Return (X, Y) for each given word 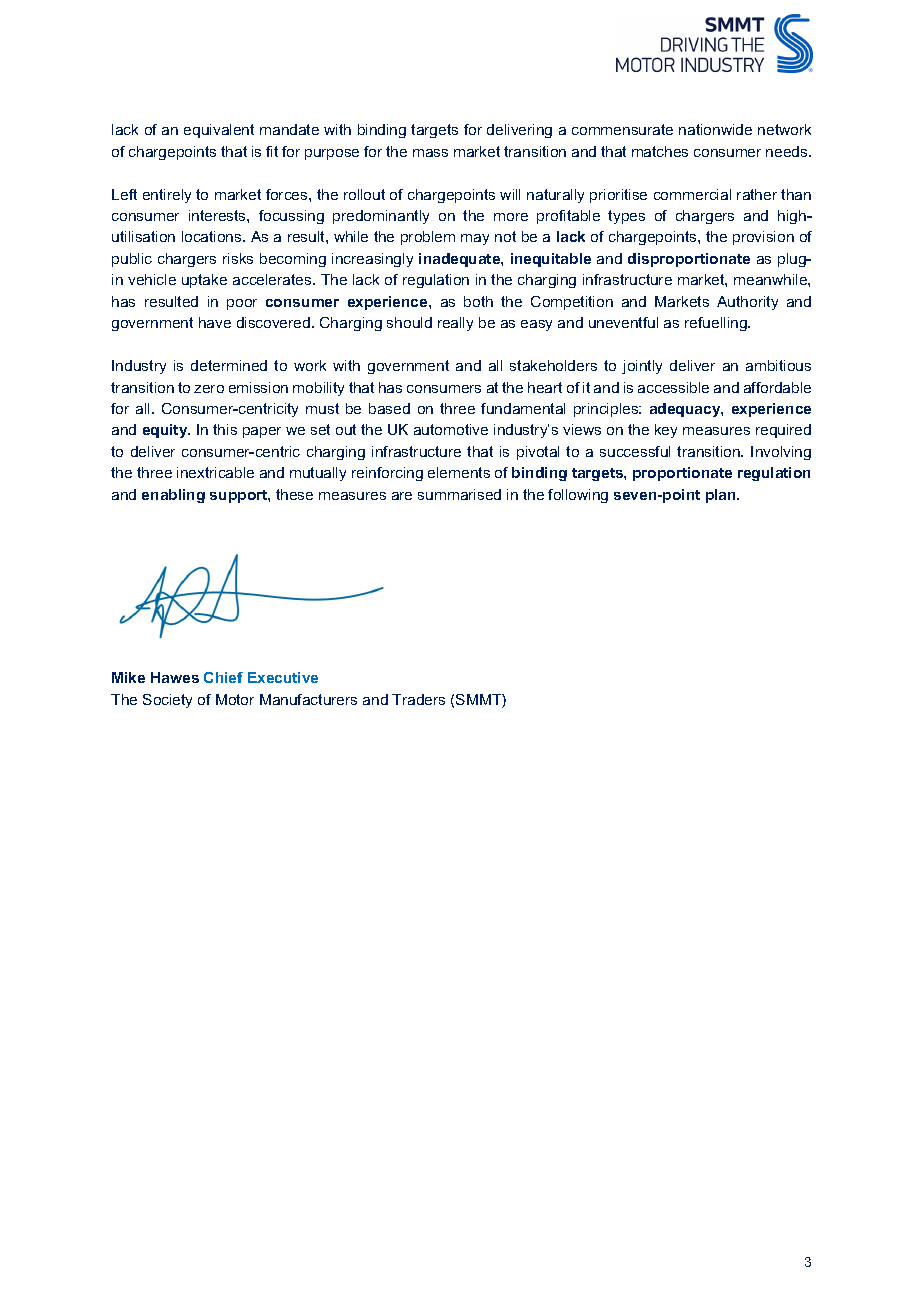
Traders (418, 699)
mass (430, 153)
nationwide (715, 129)
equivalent (219, 131)
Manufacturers (308, 699)
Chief (223, 677)
